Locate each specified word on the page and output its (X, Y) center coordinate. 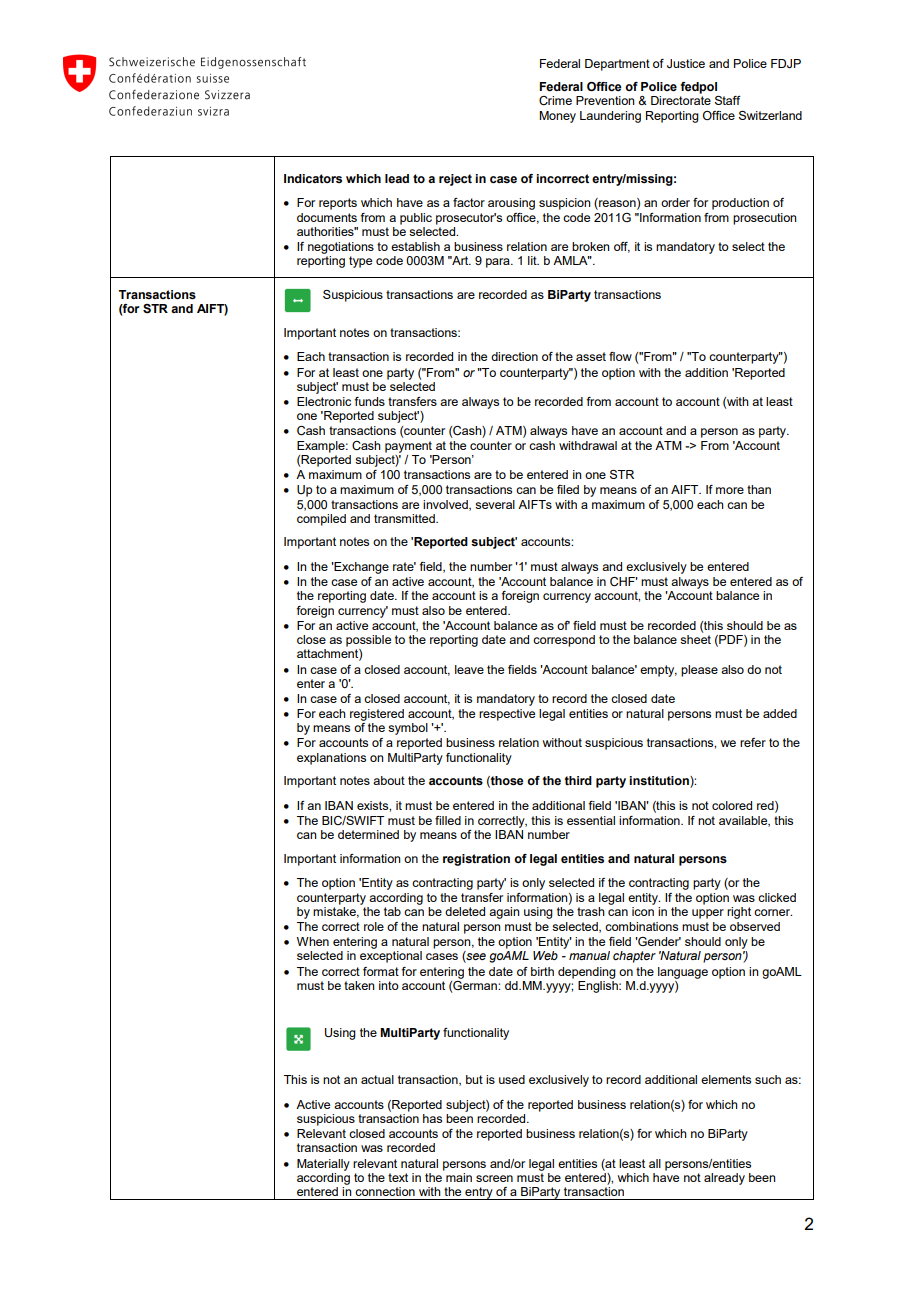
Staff (728, 100)
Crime (555, 100)
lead (397, 178)
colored (732, 805)
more (730, 490)
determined (368, 834)
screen (494, 1178)
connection (385, 1191)
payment (408, 447)
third (578, 780)
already (724, 1179)
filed (568, 489)
